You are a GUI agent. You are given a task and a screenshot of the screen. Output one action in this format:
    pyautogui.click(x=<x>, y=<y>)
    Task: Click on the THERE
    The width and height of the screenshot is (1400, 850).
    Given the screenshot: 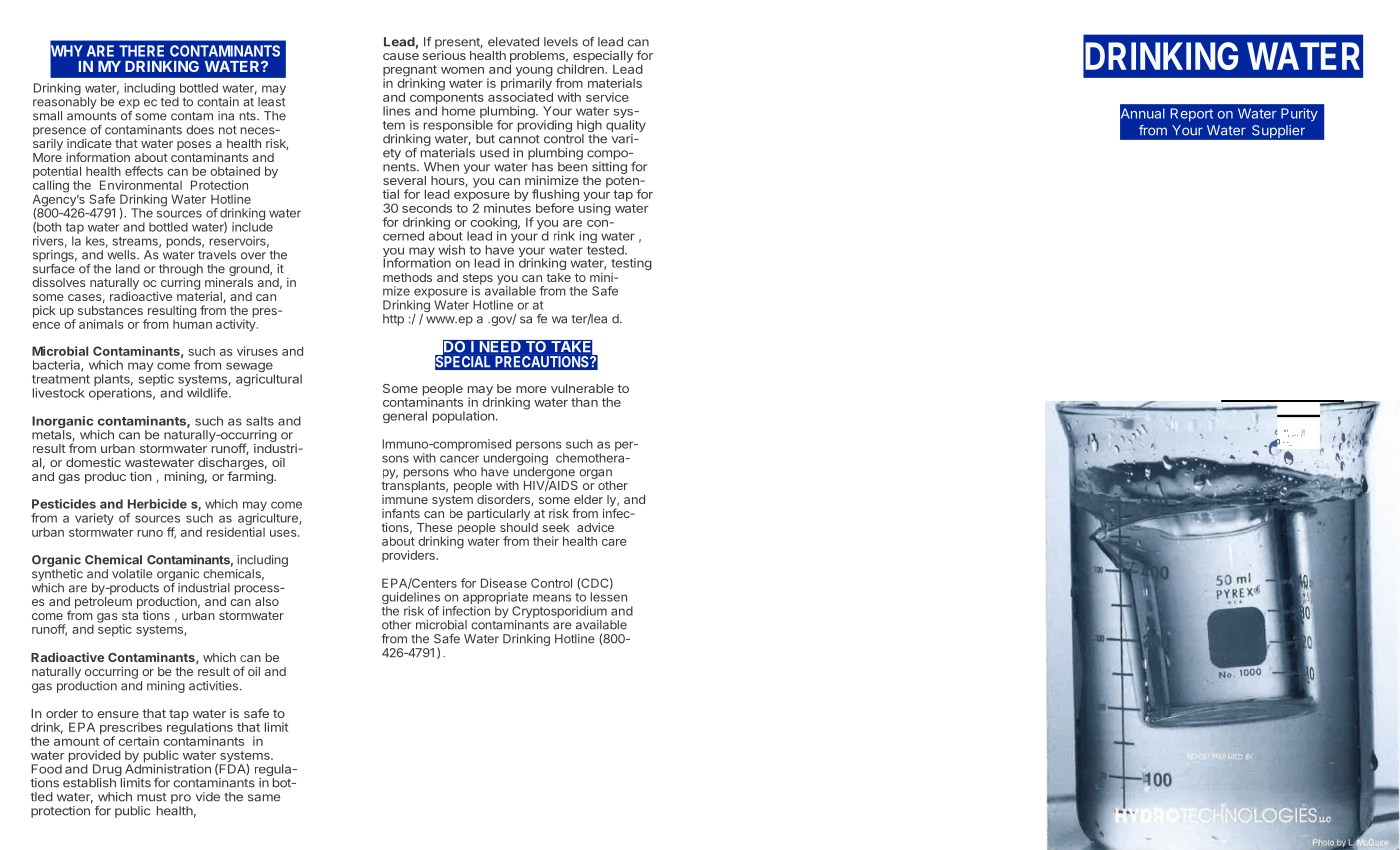 What is the action you would take?
    pyautogui.click(x=141, y=51)
